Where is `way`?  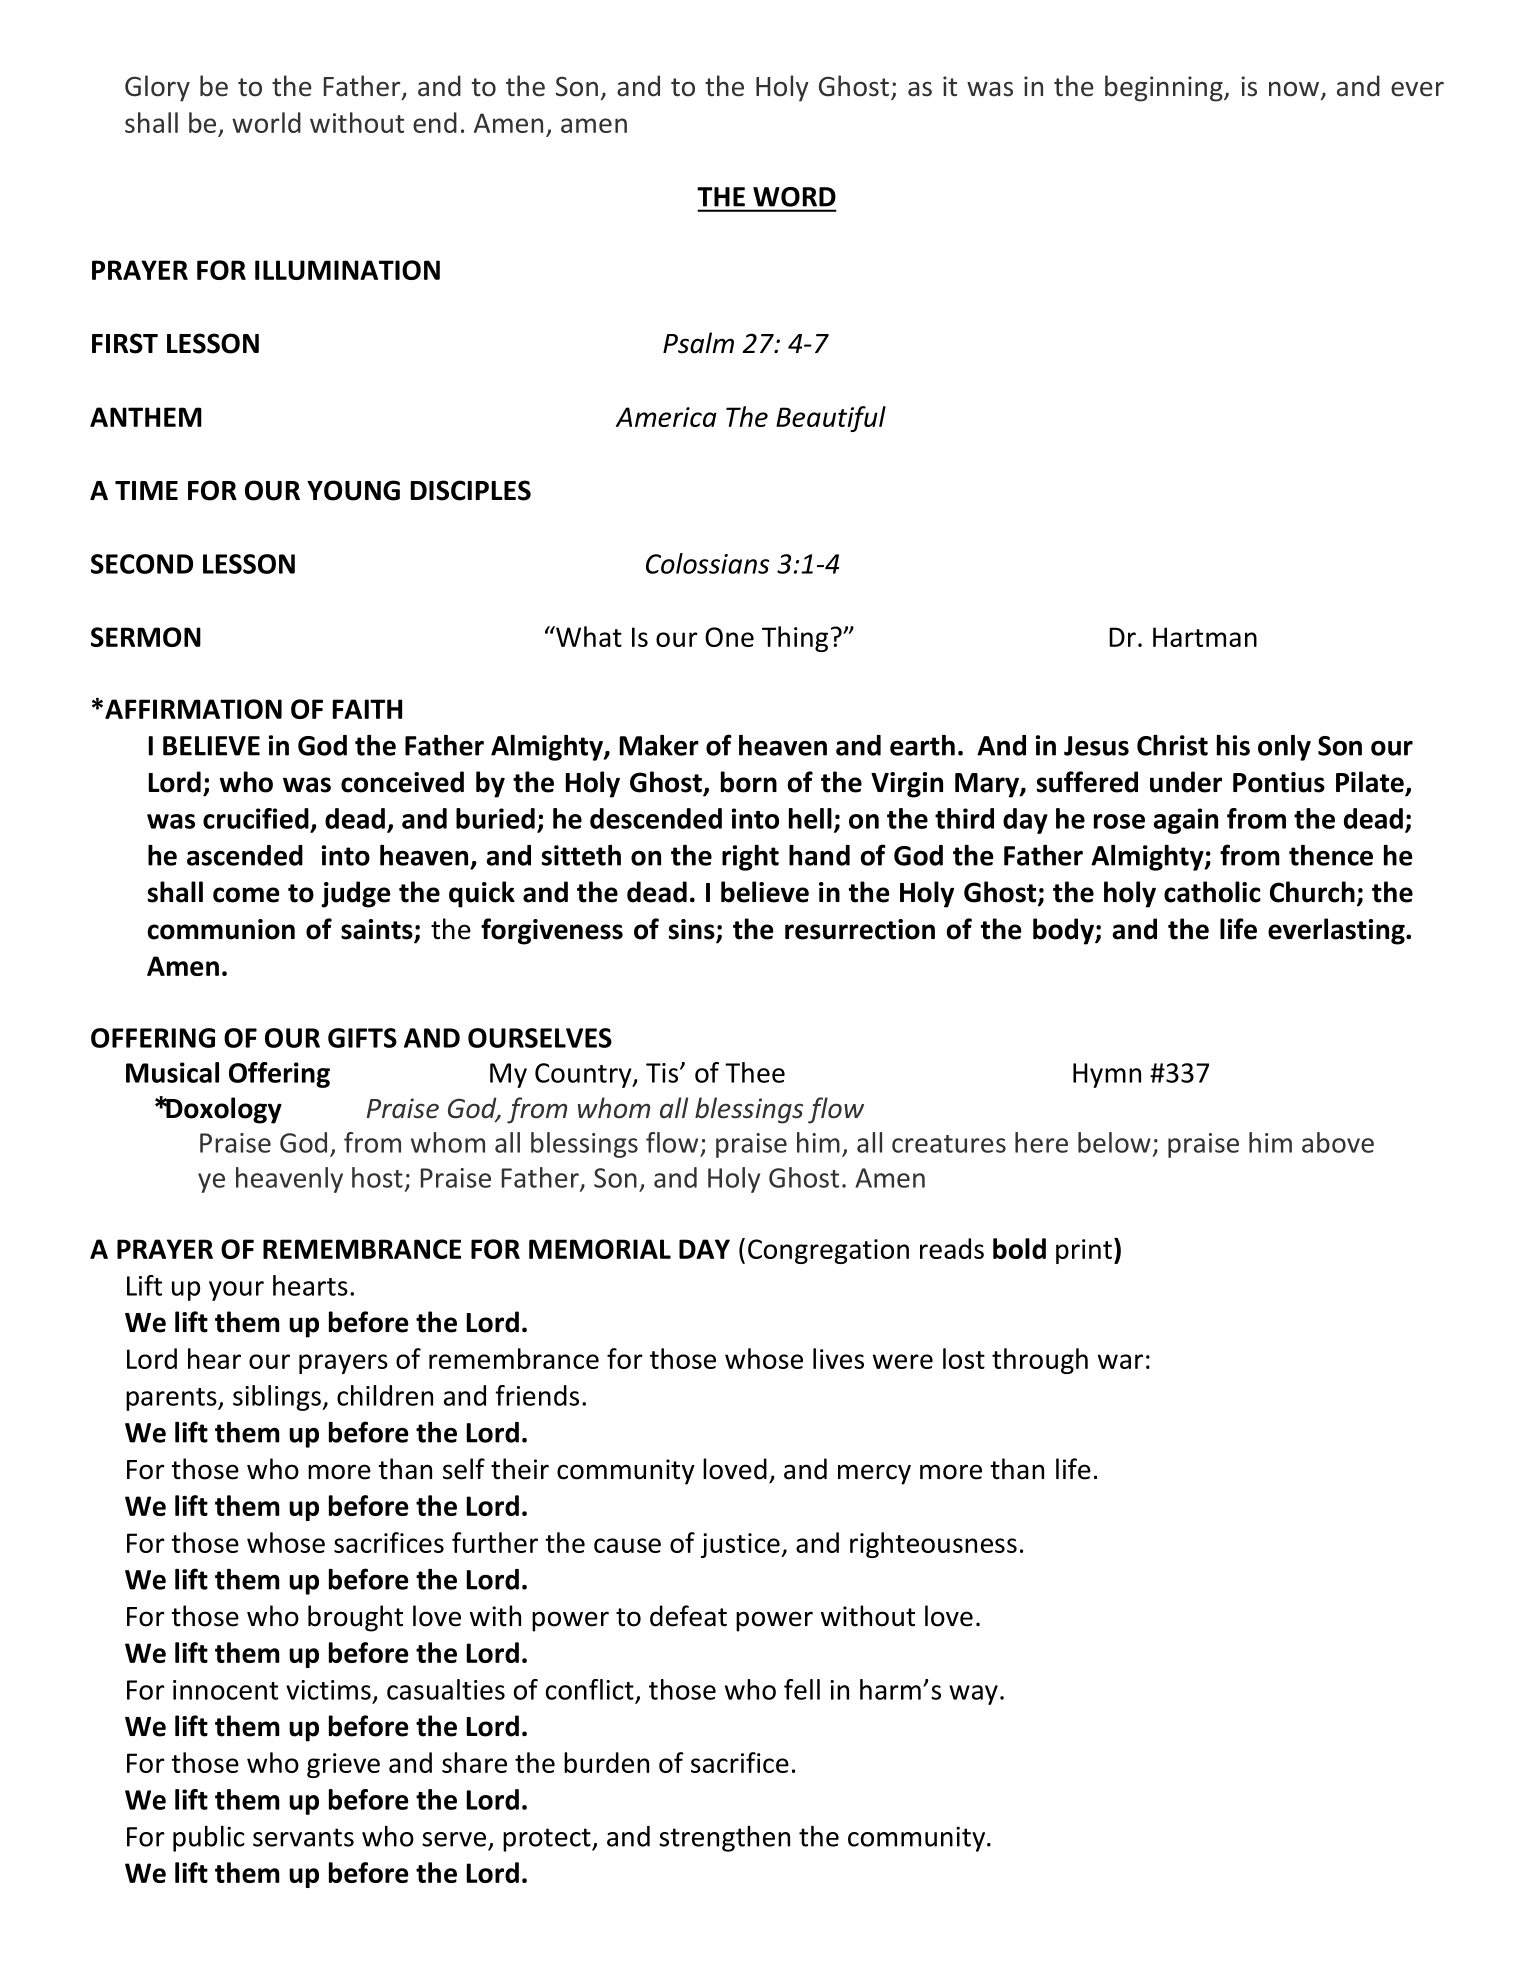
way is located at coordinates (973, 1695).
